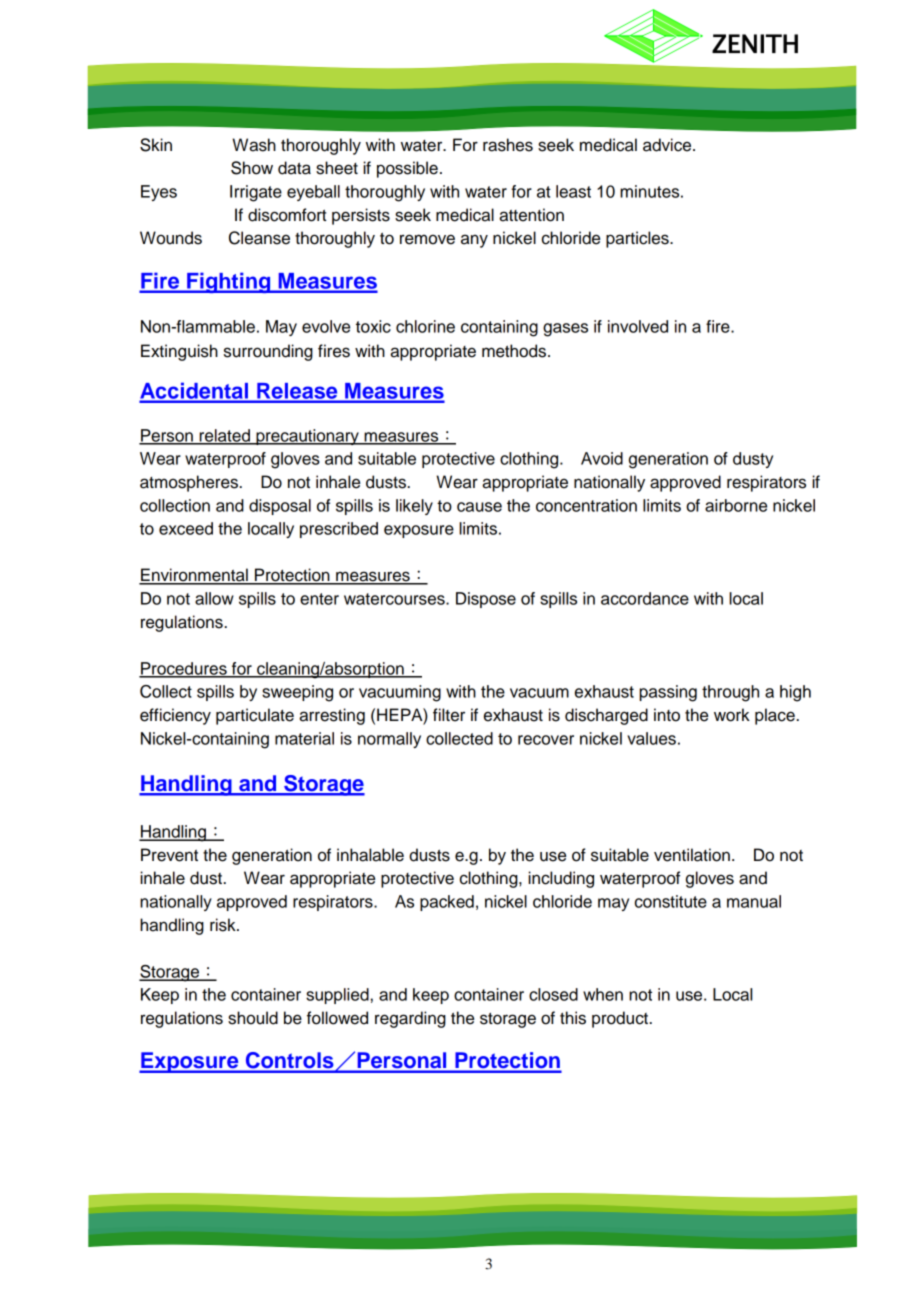  I want to click on ZENITH, so click(755, 43).
